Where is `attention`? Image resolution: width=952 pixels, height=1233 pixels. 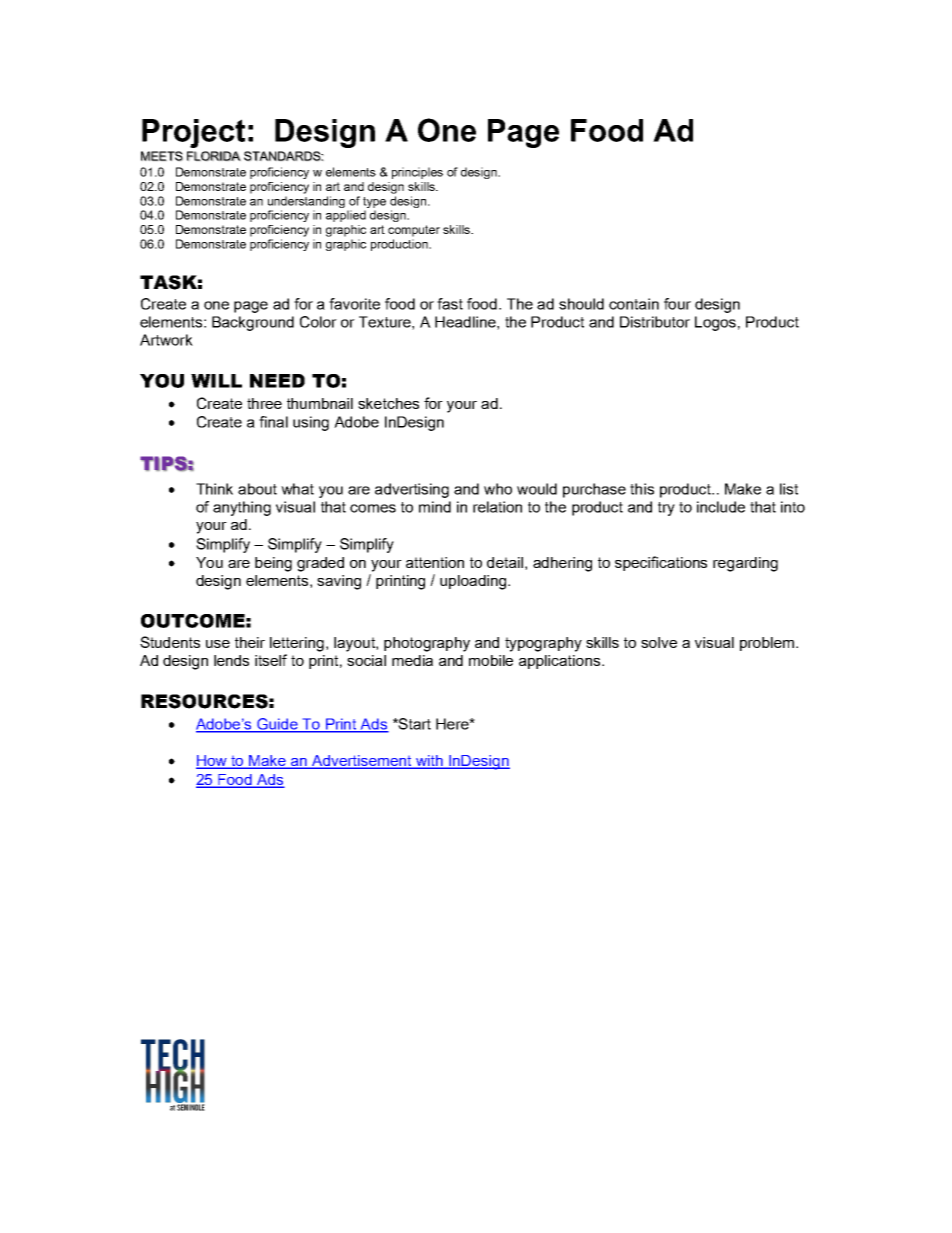
attention is located at coordinates (435, 562).
